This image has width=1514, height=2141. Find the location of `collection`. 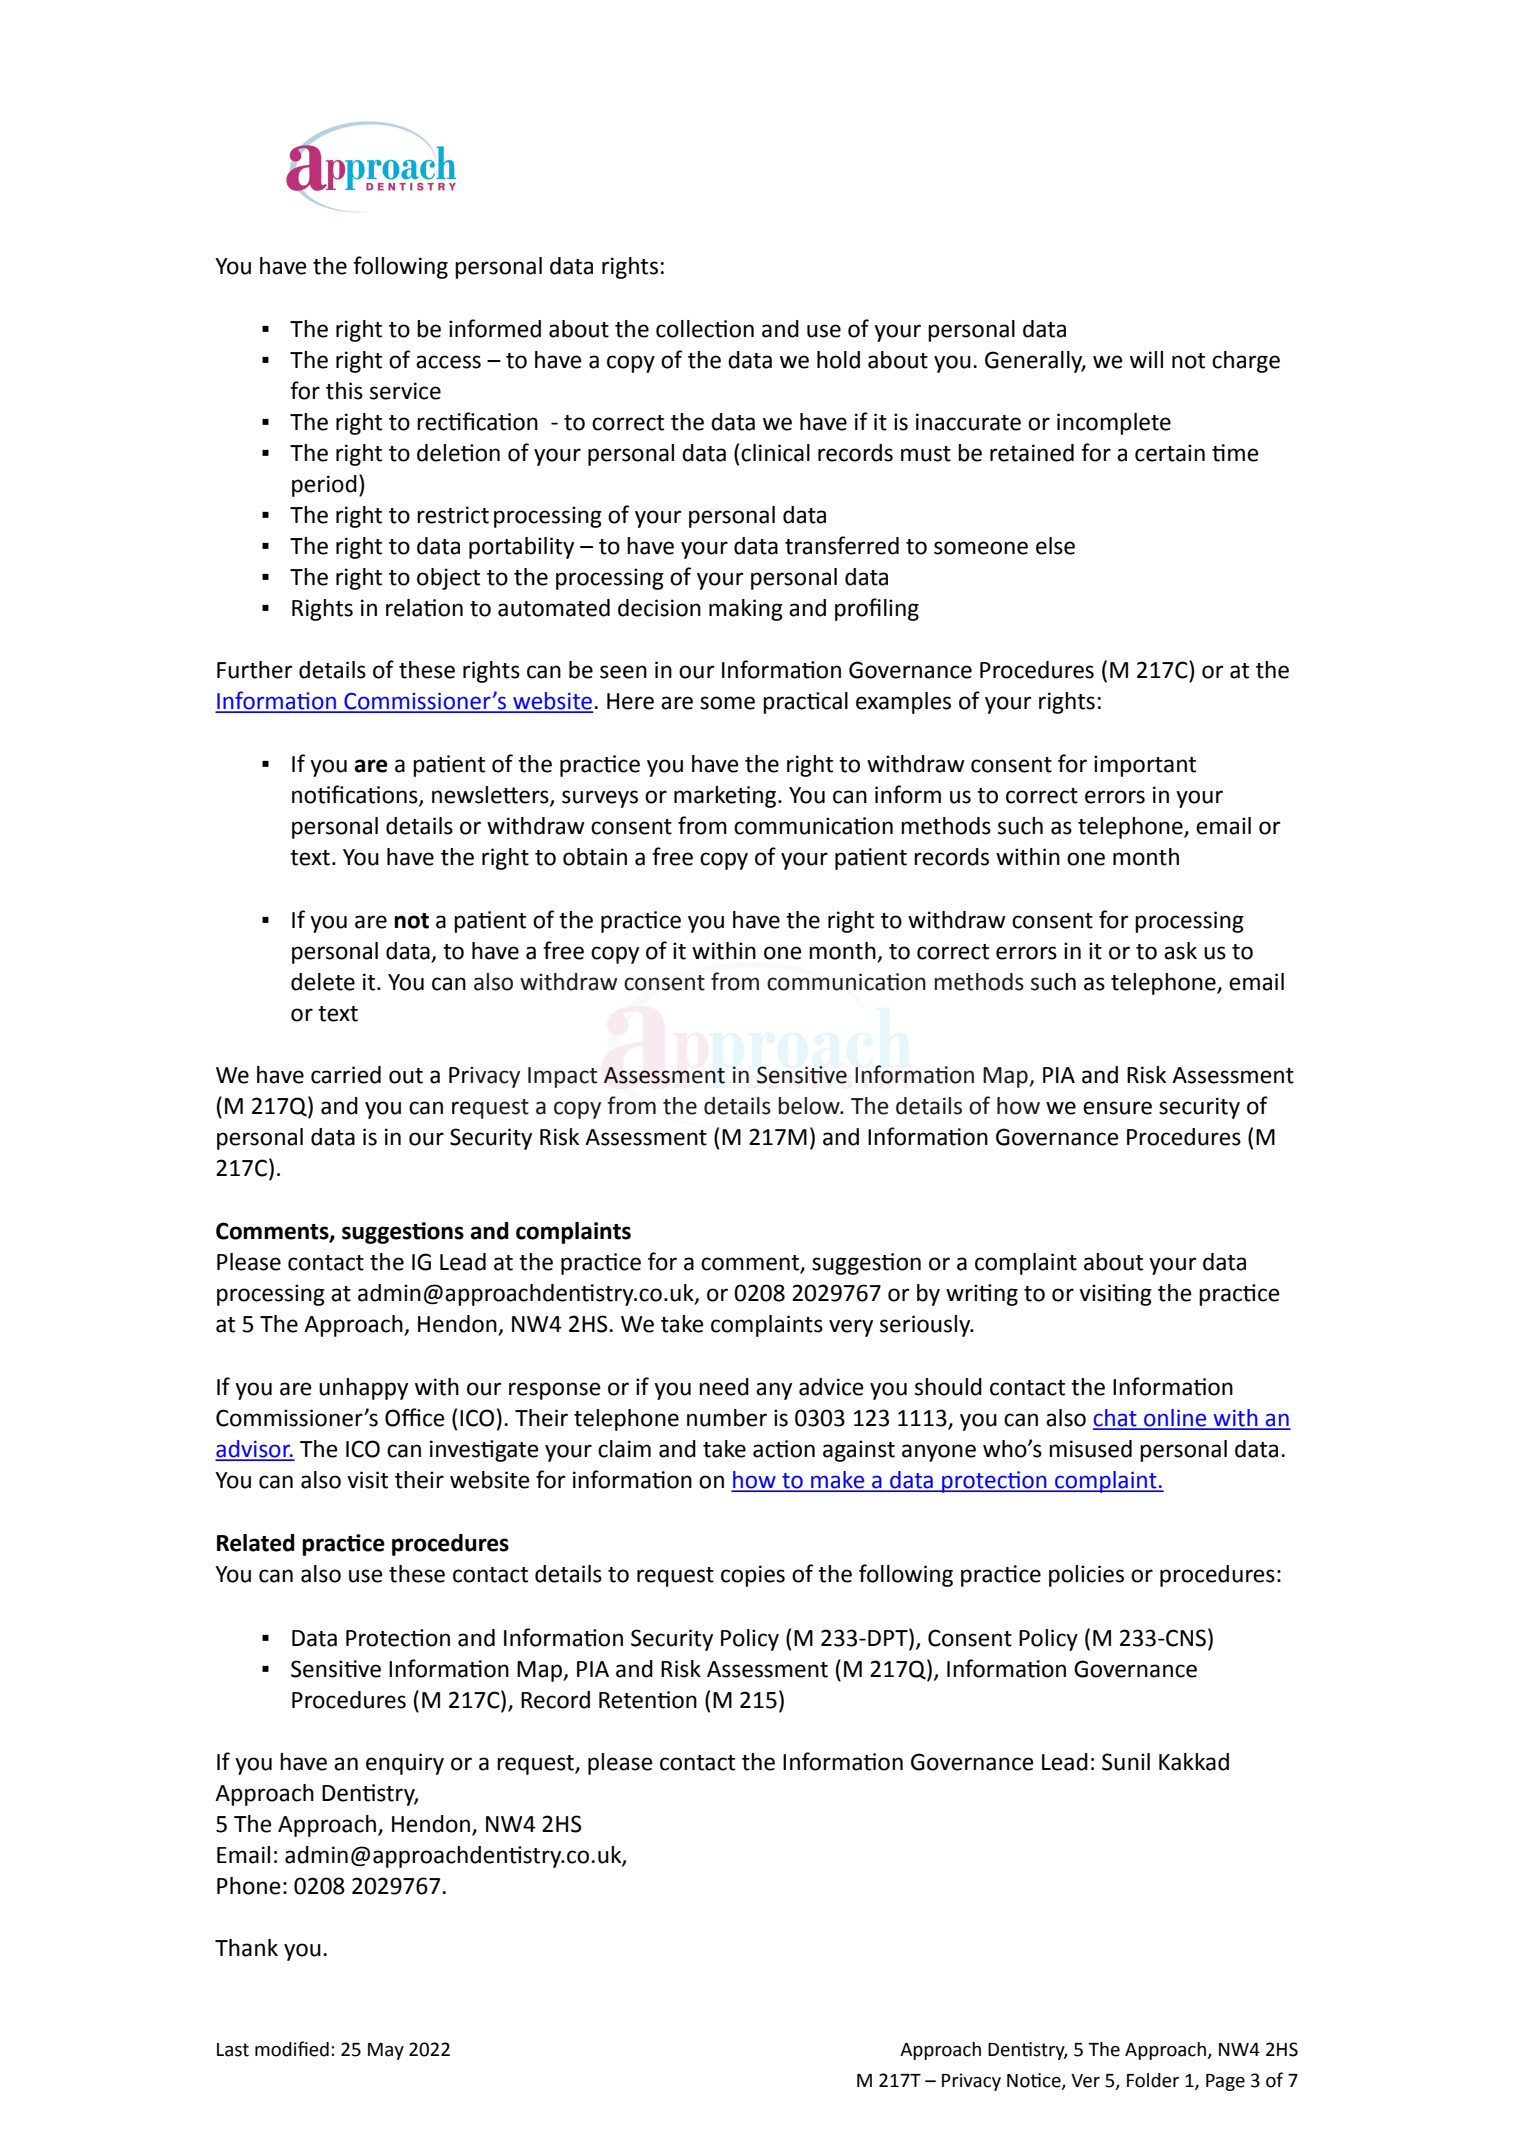

collection is located at coordinates (705, 329).
